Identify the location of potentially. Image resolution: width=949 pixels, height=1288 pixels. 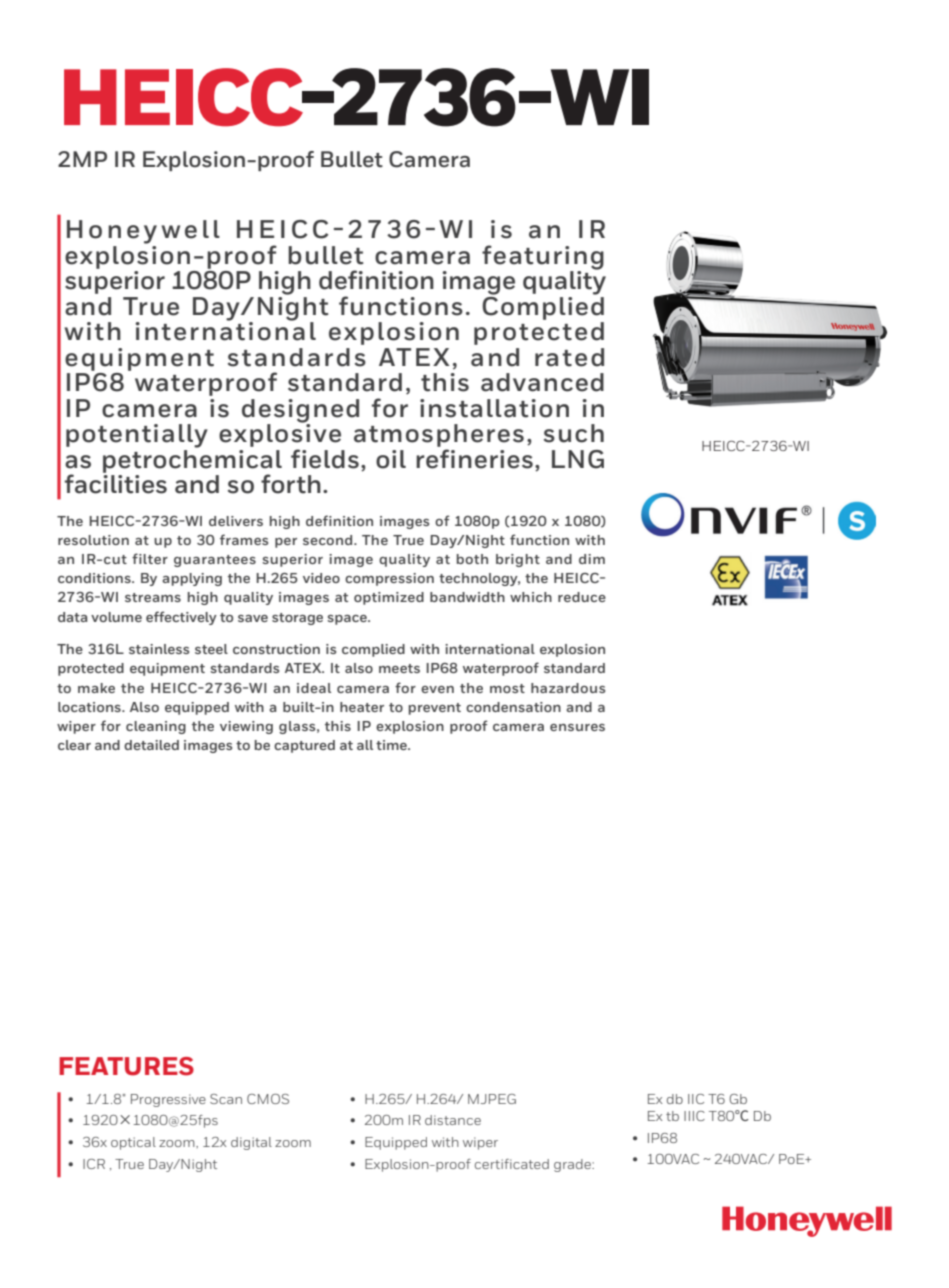
(137, 436).
